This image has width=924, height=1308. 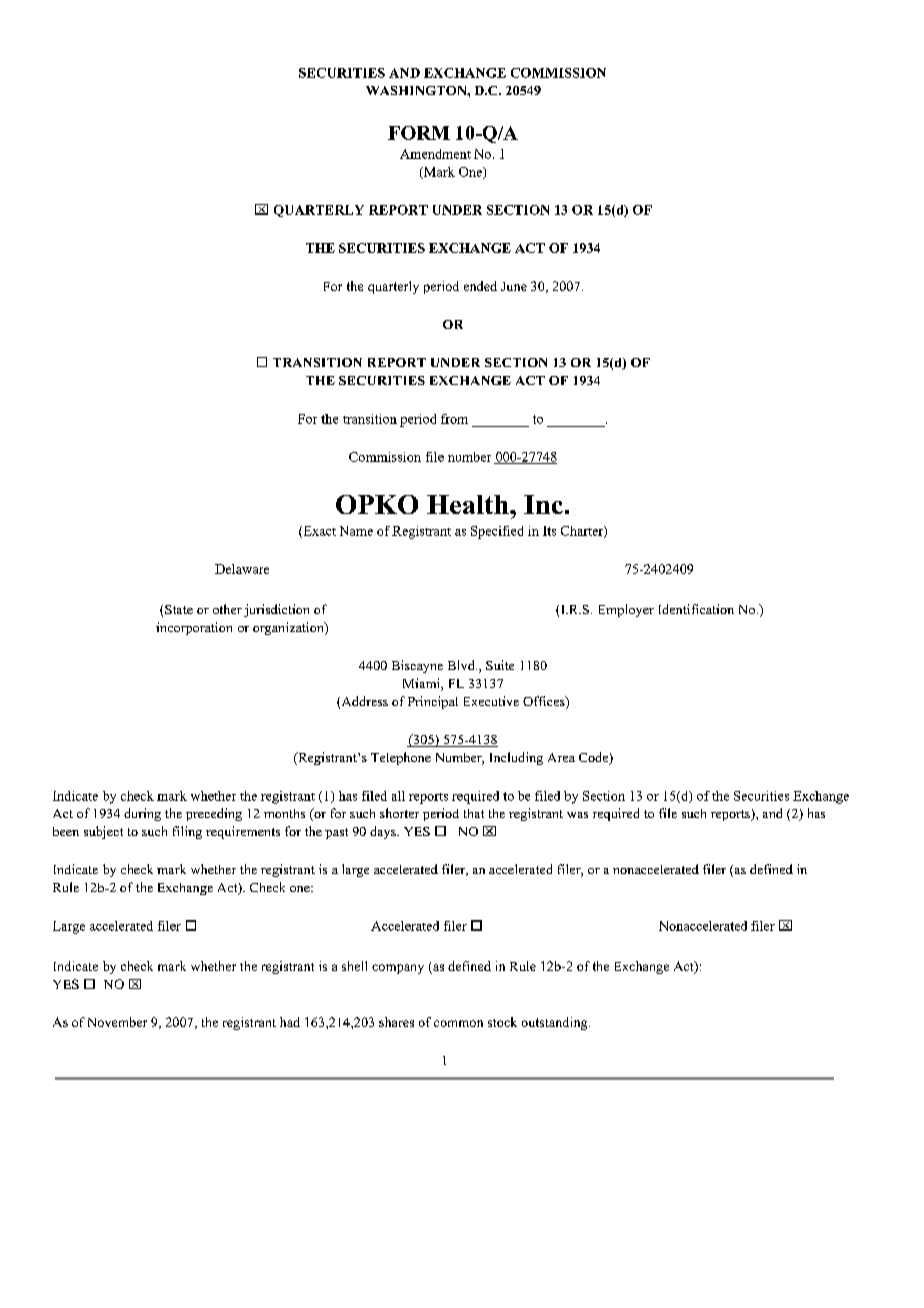 I want to click on State, so click(x=179, y=609).
